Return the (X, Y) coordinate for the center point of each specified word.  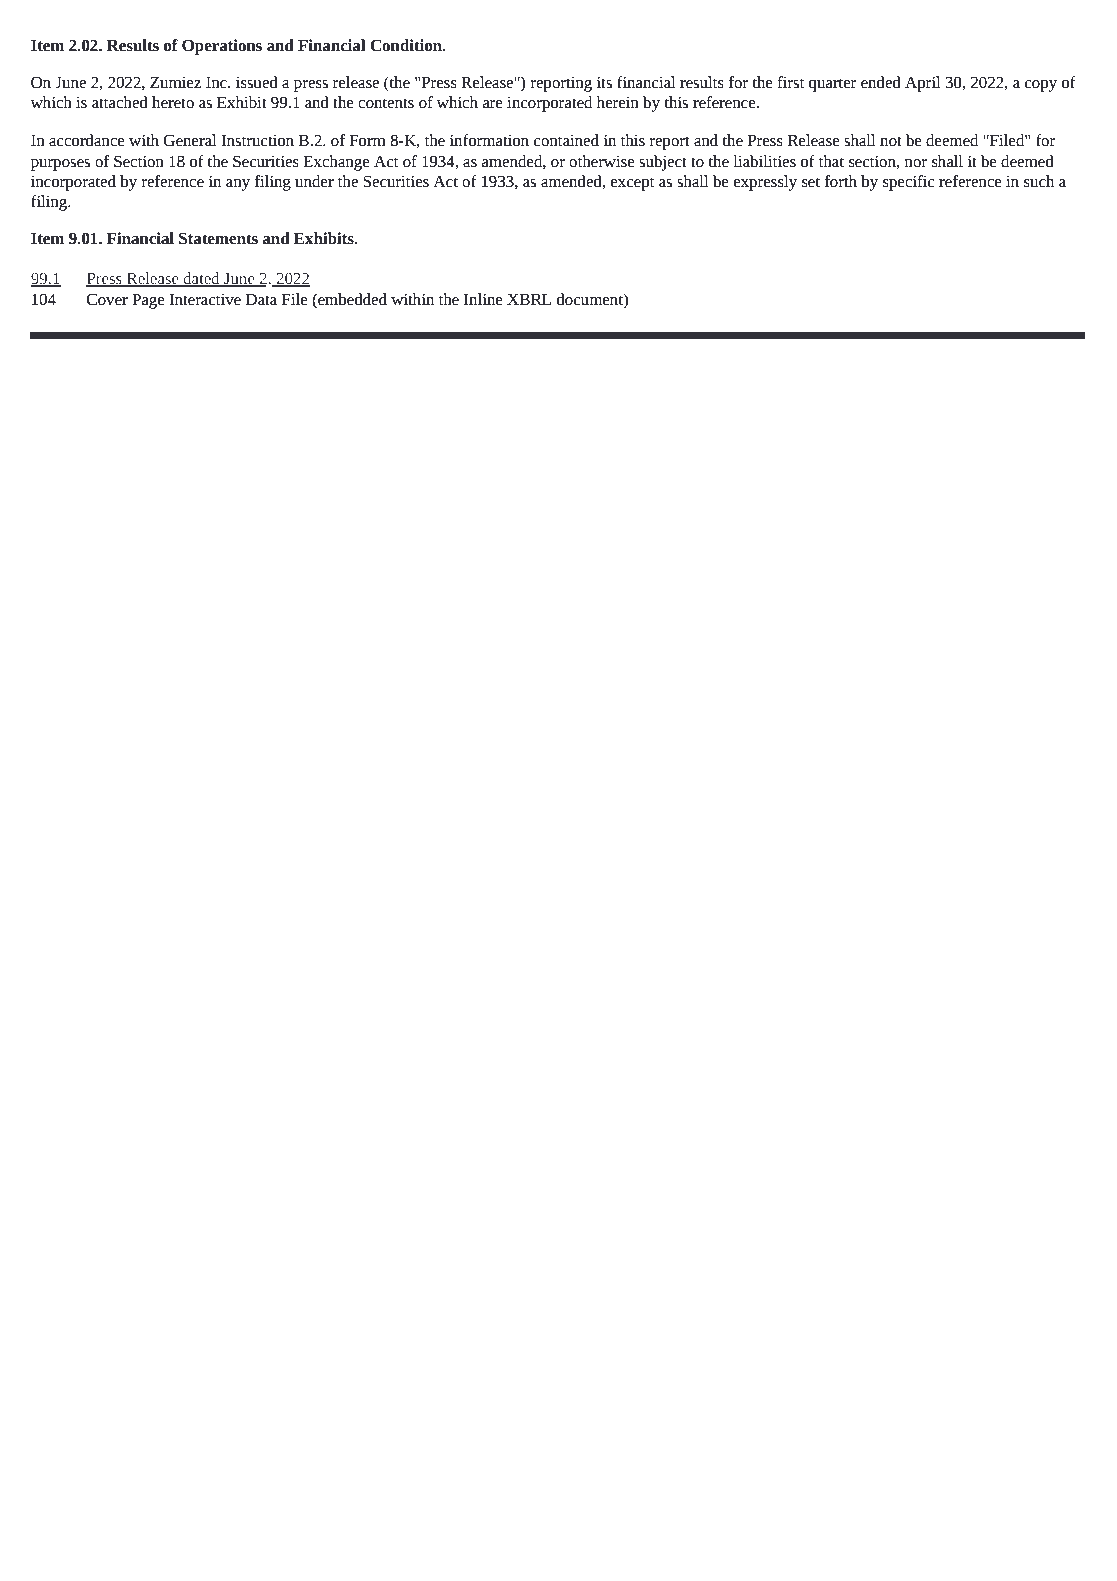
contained (566, 140)
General (190, 140)
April (923, 84)
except (632, 184)
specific (909, 183)
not (891, 141)
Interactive (205, 299)
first (790, 82)
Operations (222, 47)
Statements (218, 238)
